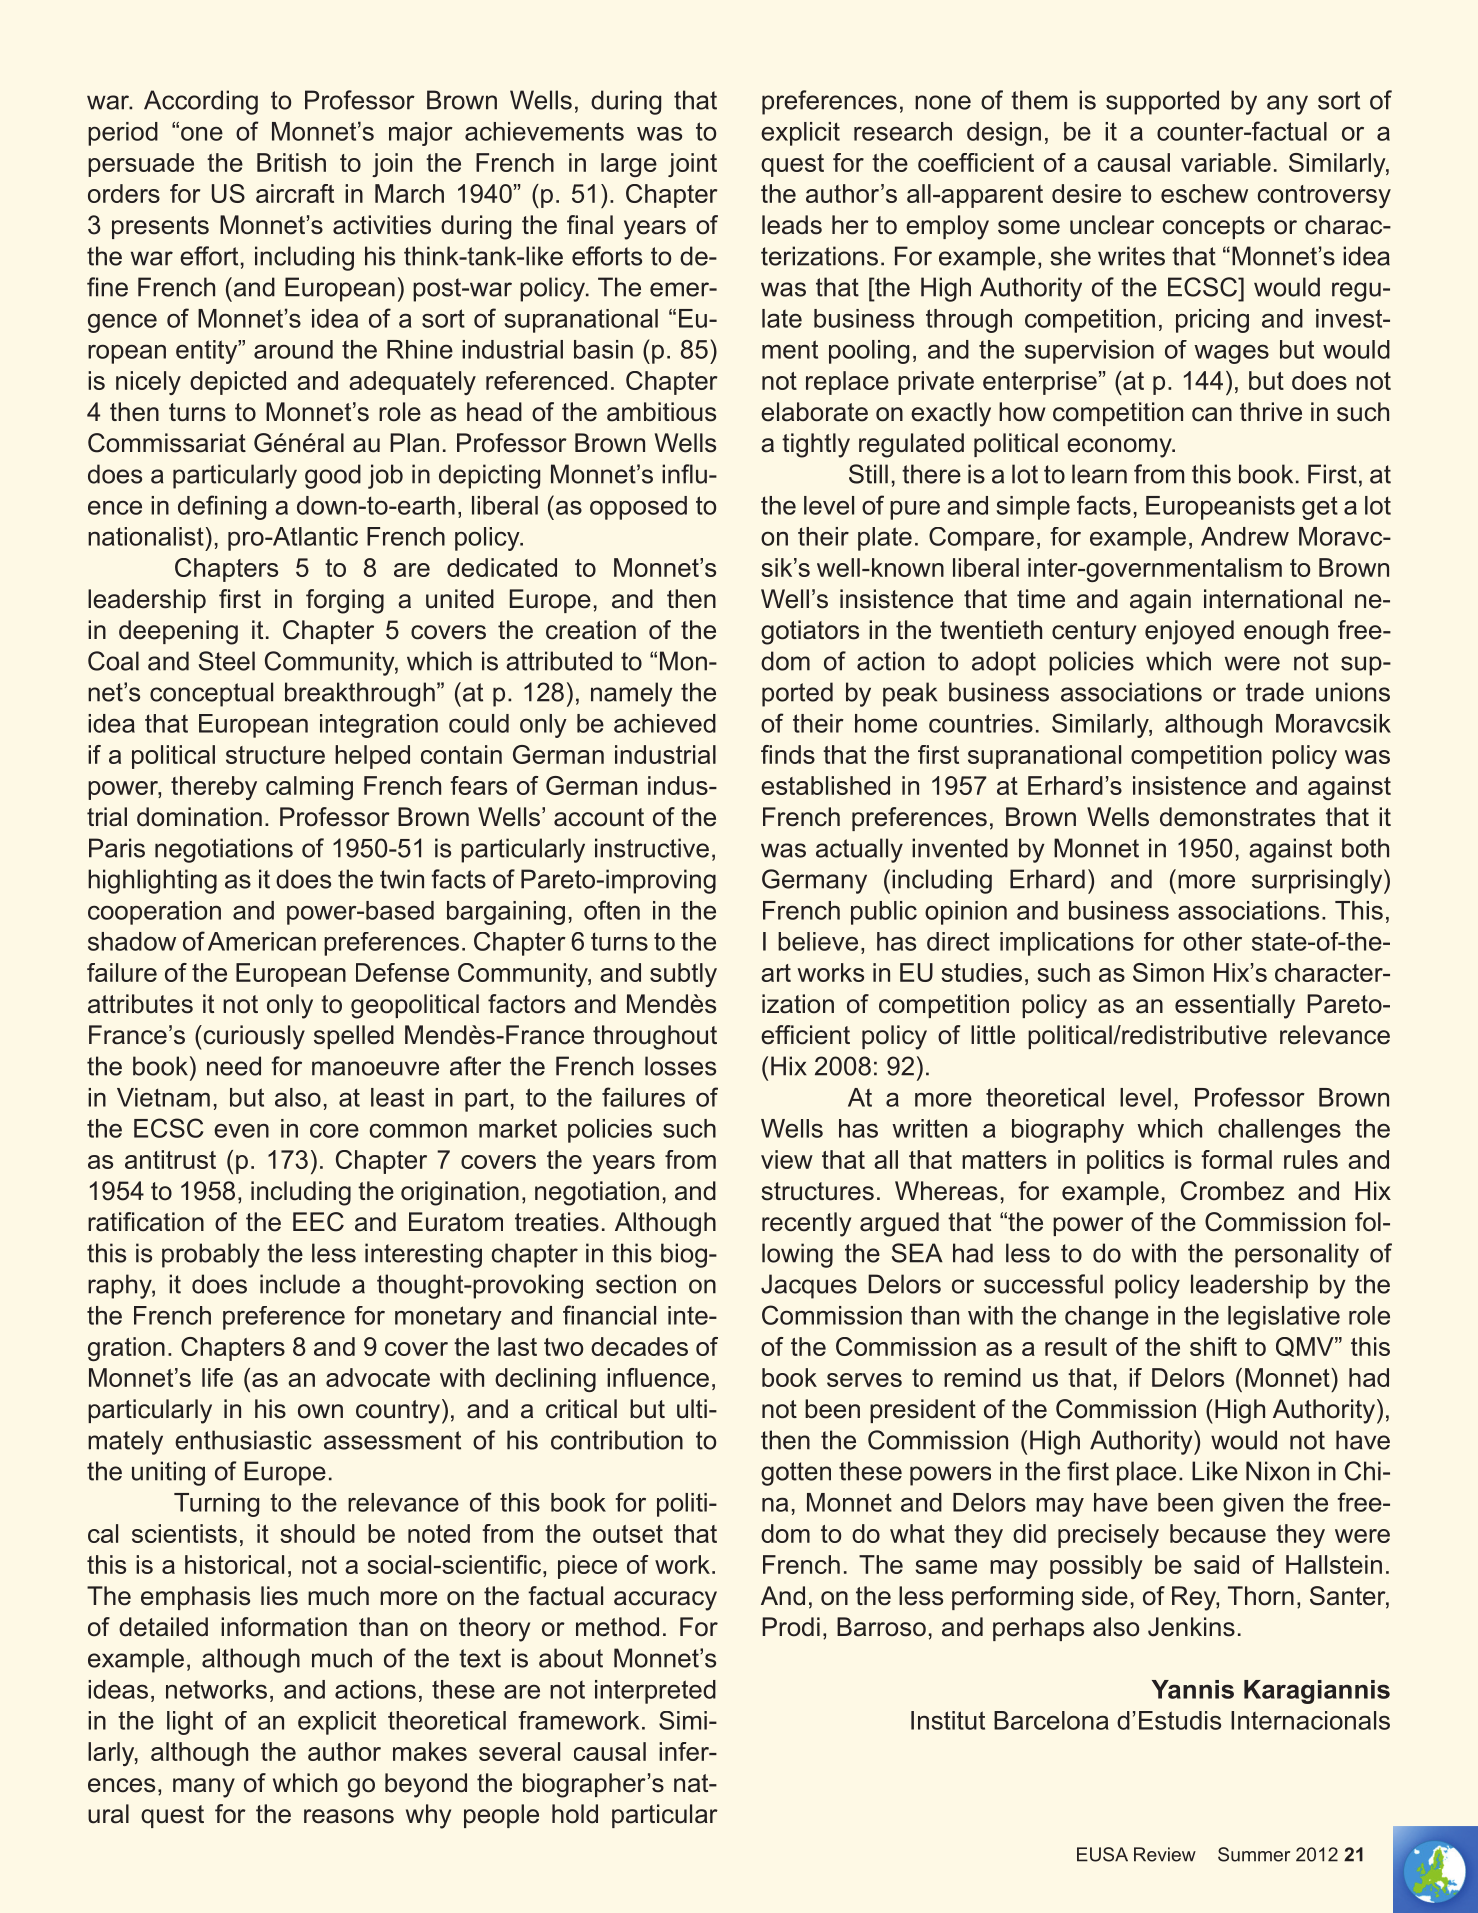  I want to click on variable, so click(1226, 162).
